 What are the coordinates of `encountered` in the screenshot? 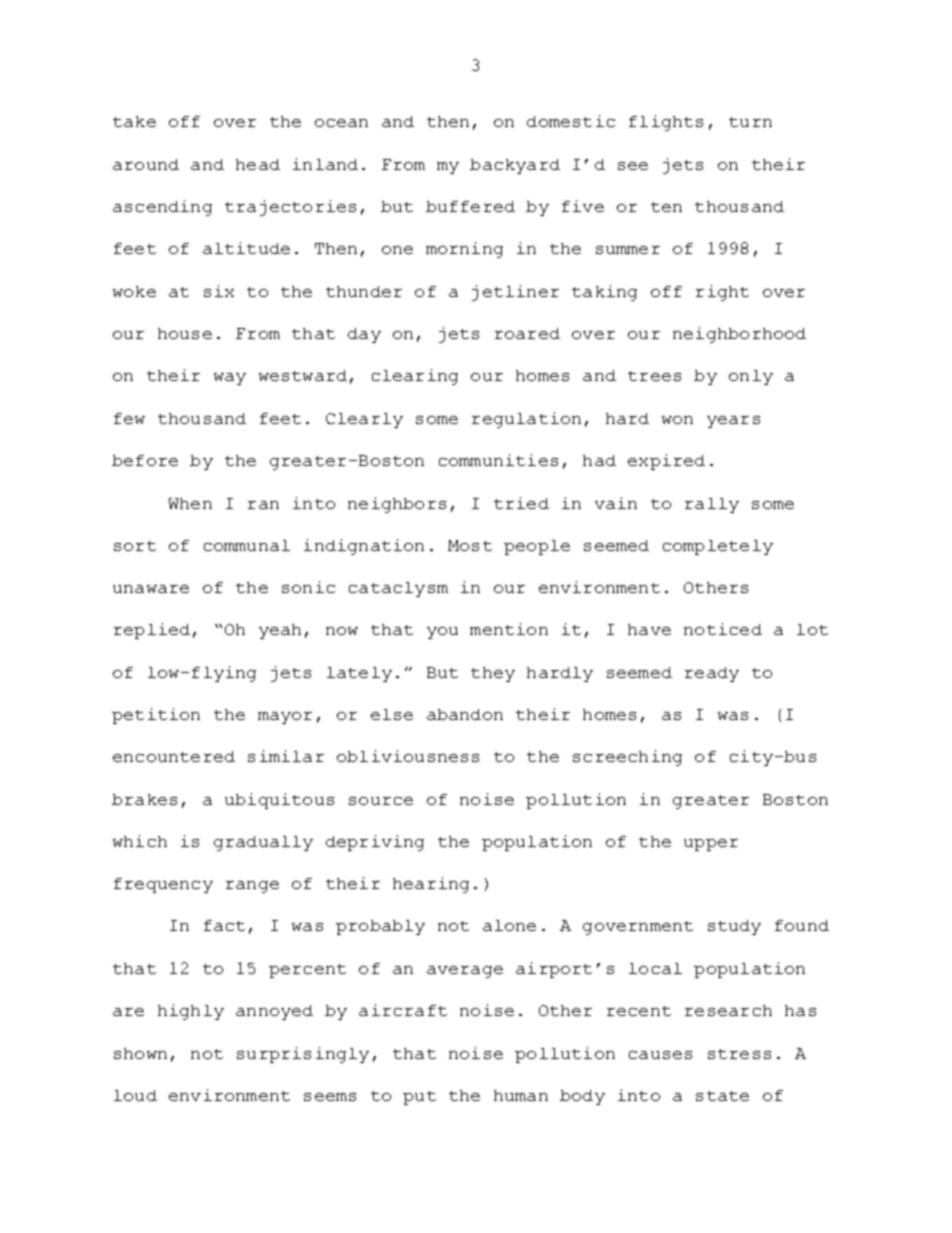 It's located at (174, 756).
